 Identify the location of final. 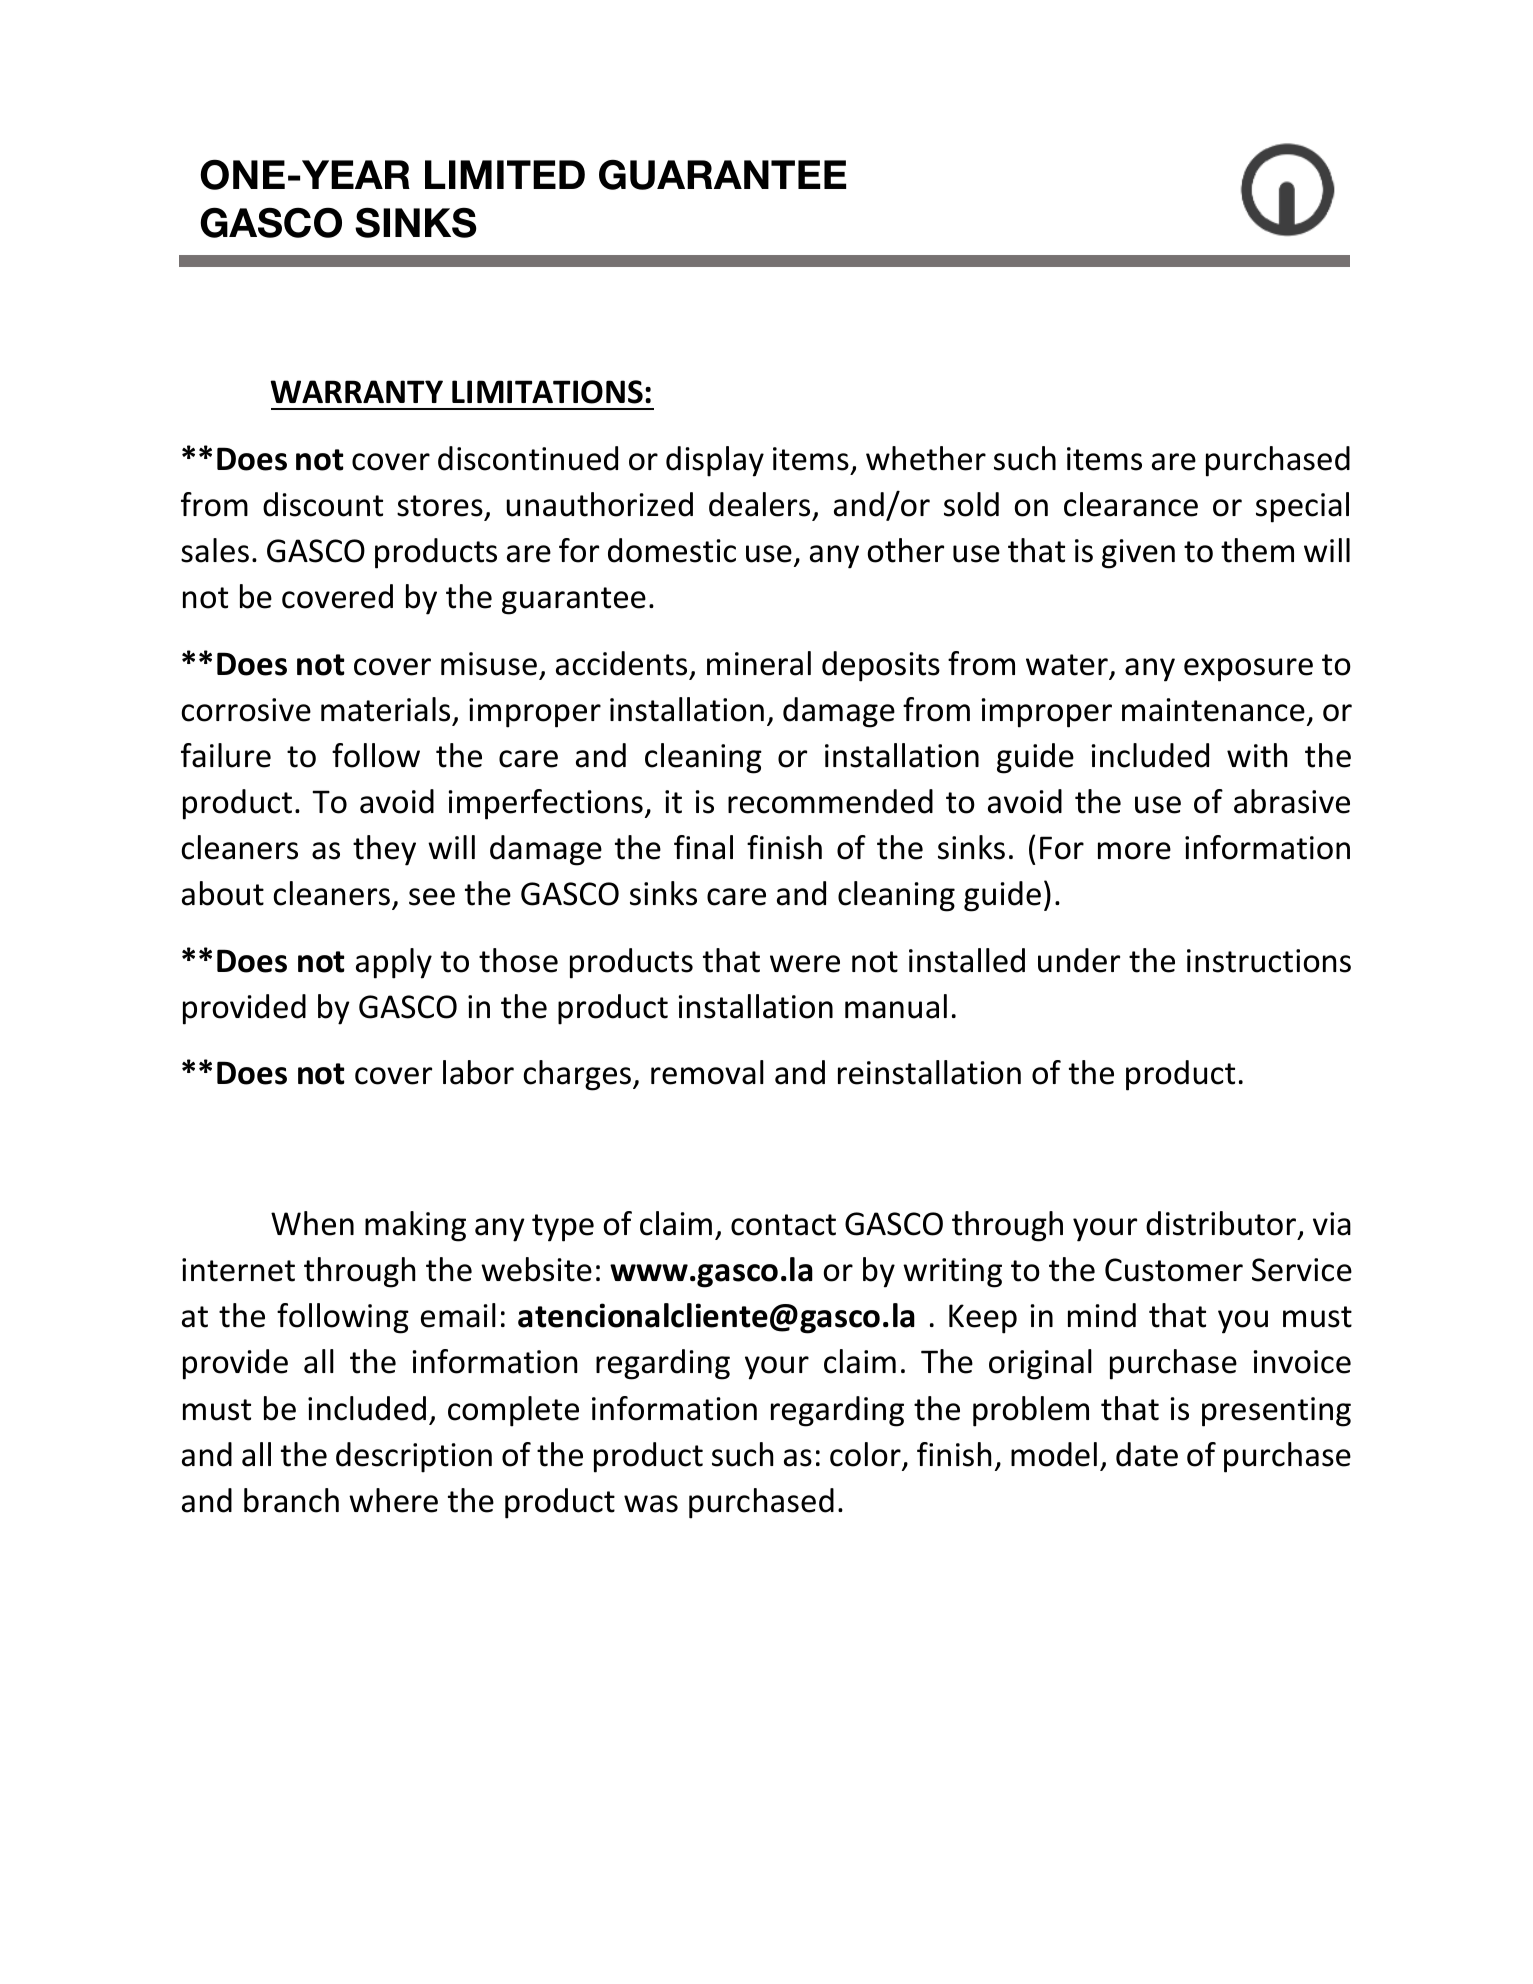
(703, 847).
